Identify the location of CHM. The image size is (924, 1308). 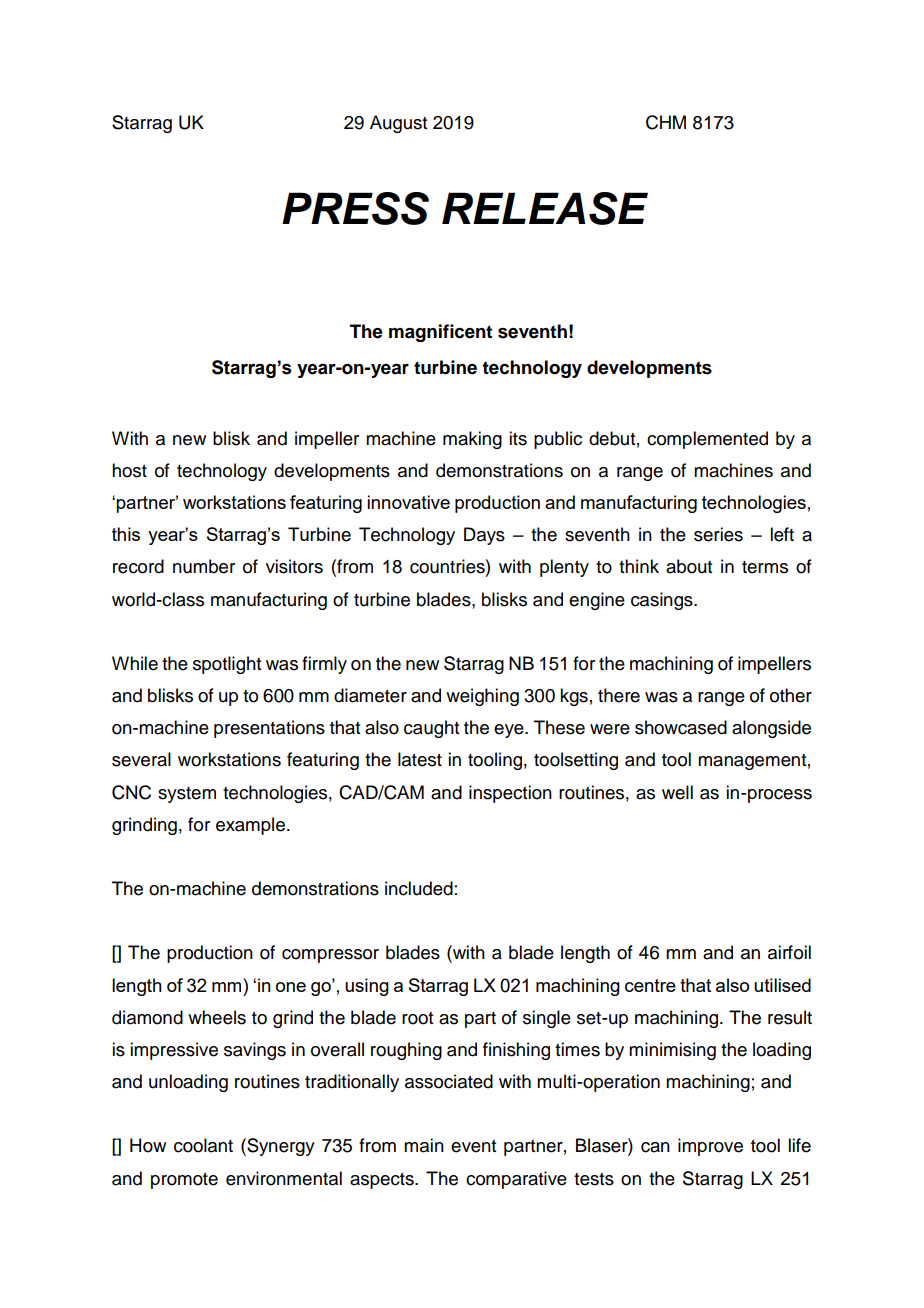
(666, 122).
